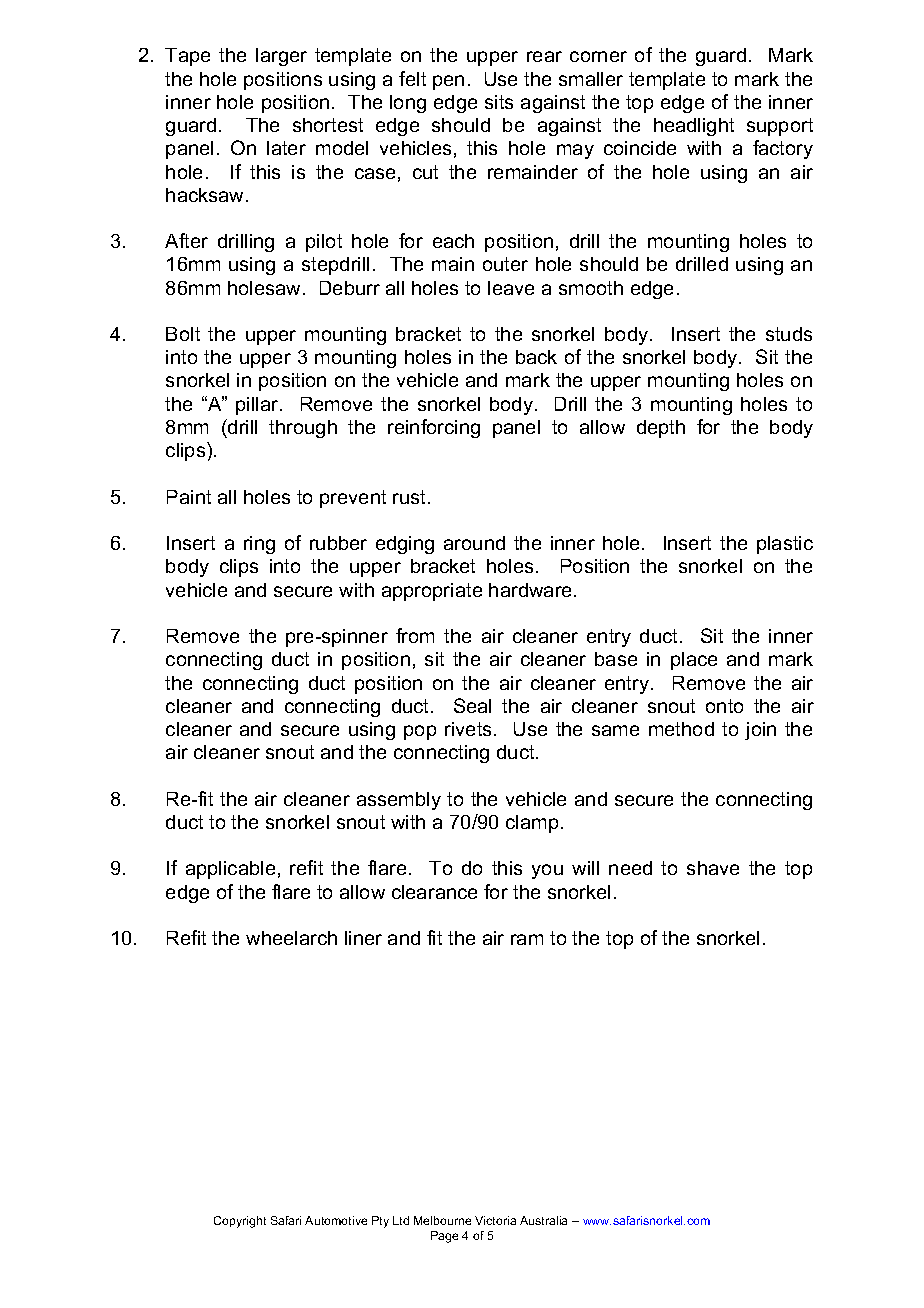 The height and width of the screenshot is (1308, 924). Describe the element at coordinates (694, 661) in the screenshot. I see `place` at that location.
